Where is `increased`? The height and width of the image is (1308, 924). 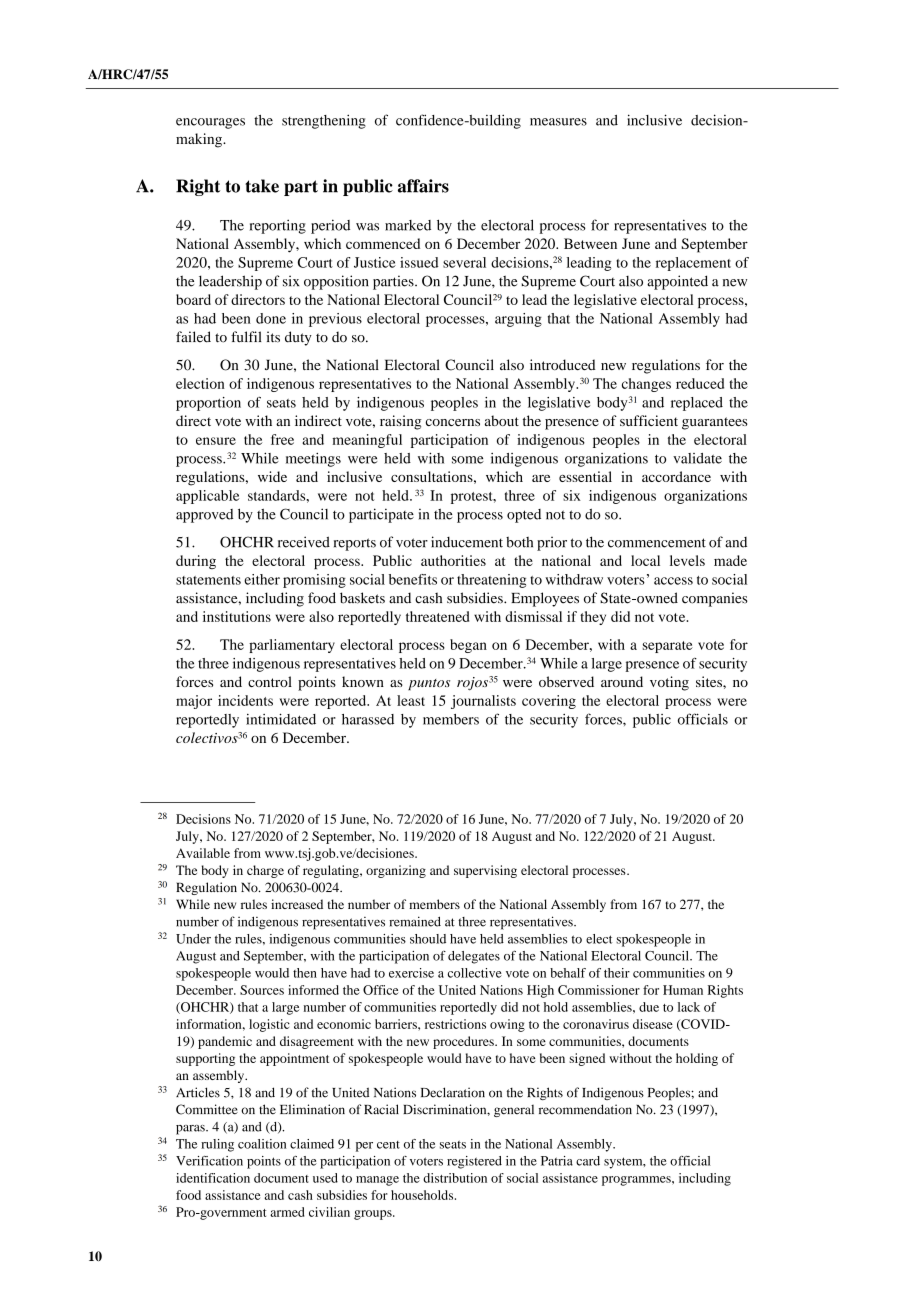 increased is located at coordinates (297, 904).
